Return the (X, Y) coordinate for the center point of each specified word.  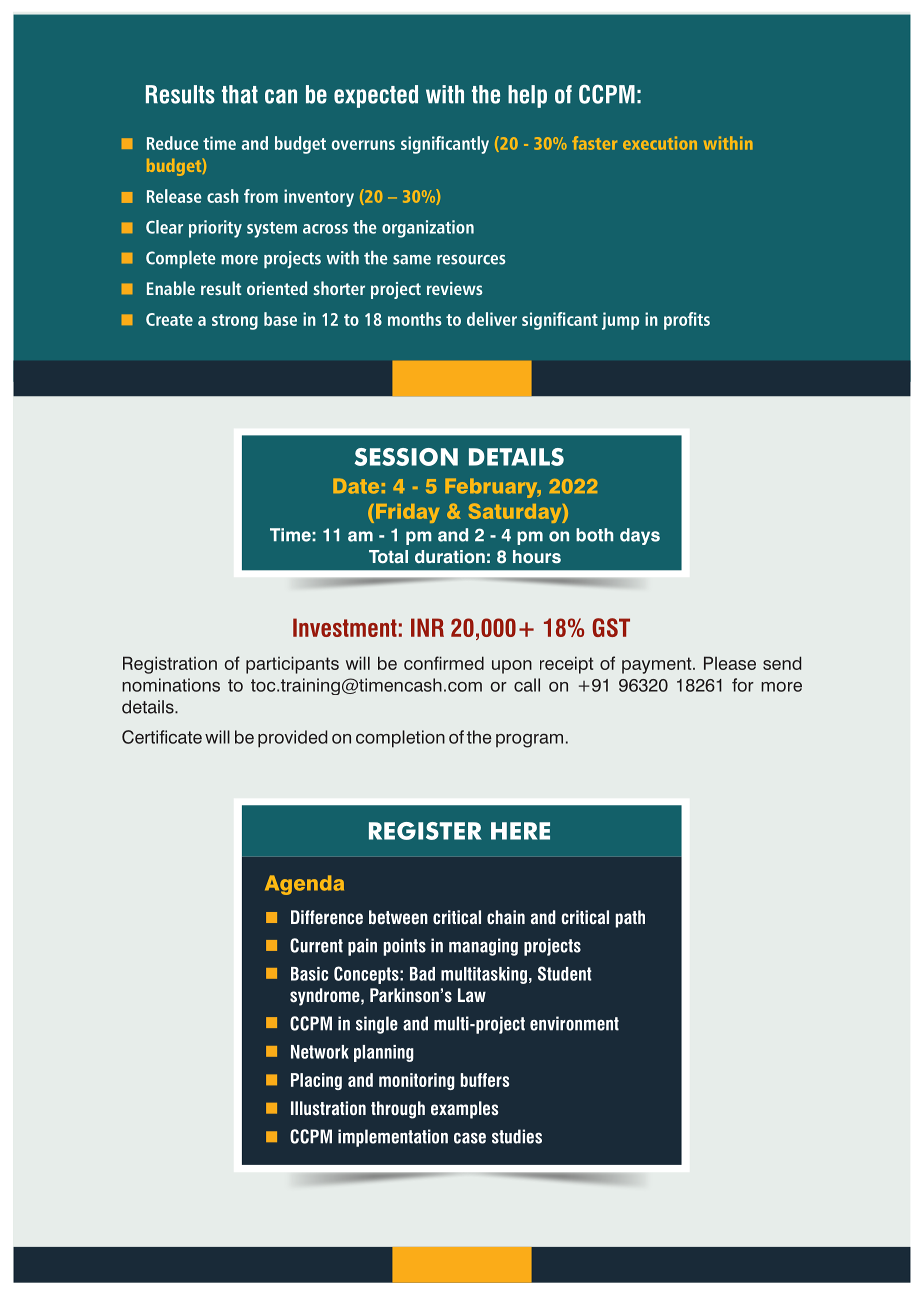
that (240, 94)
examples (465, 1110)
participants (292, 665)
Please (730, 663)
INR (427, 627)
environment (574, 1023)
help (527, 96)
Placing (316, 1081)
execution (660, 143)
